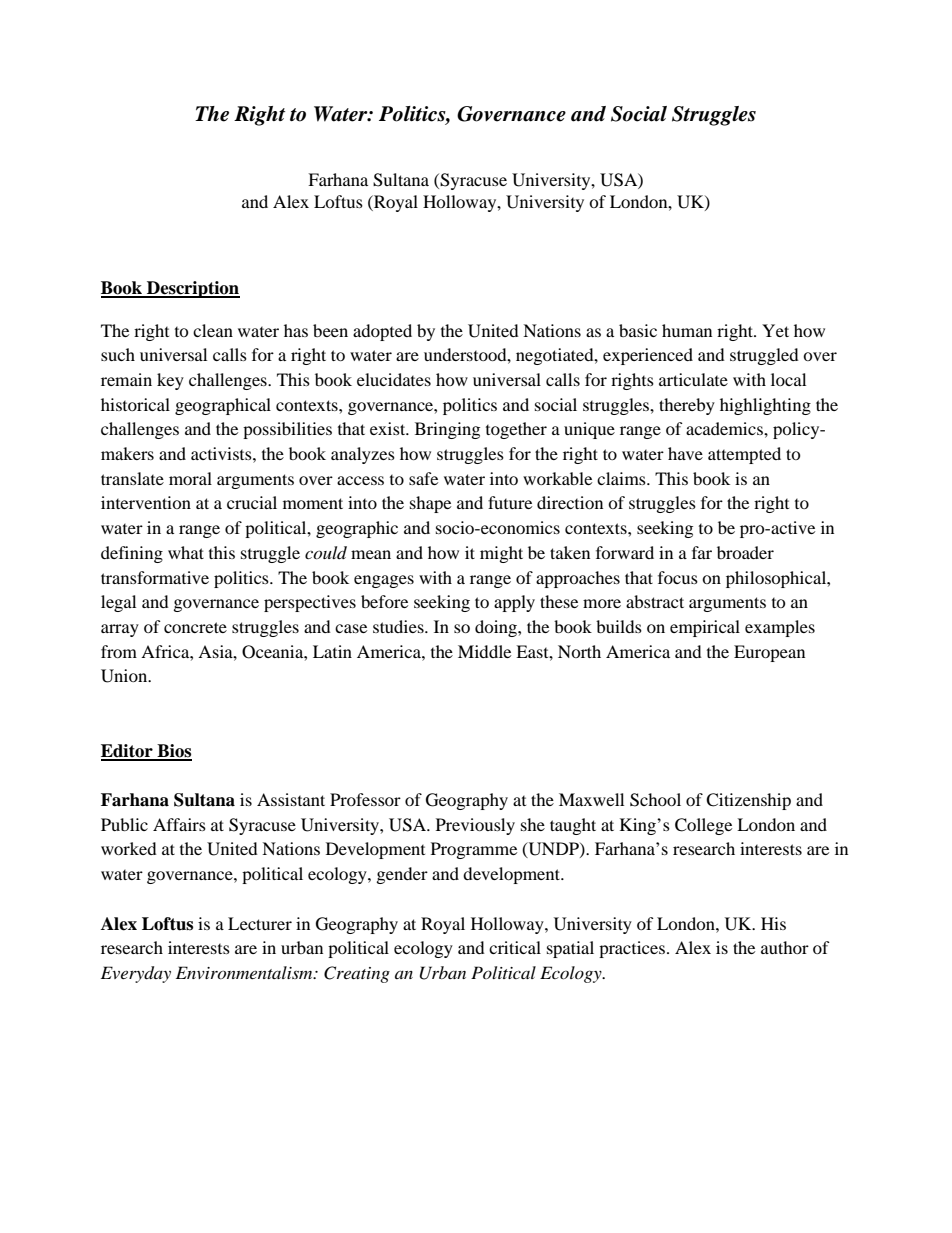  I want to click on moral, so click(190, 478).
